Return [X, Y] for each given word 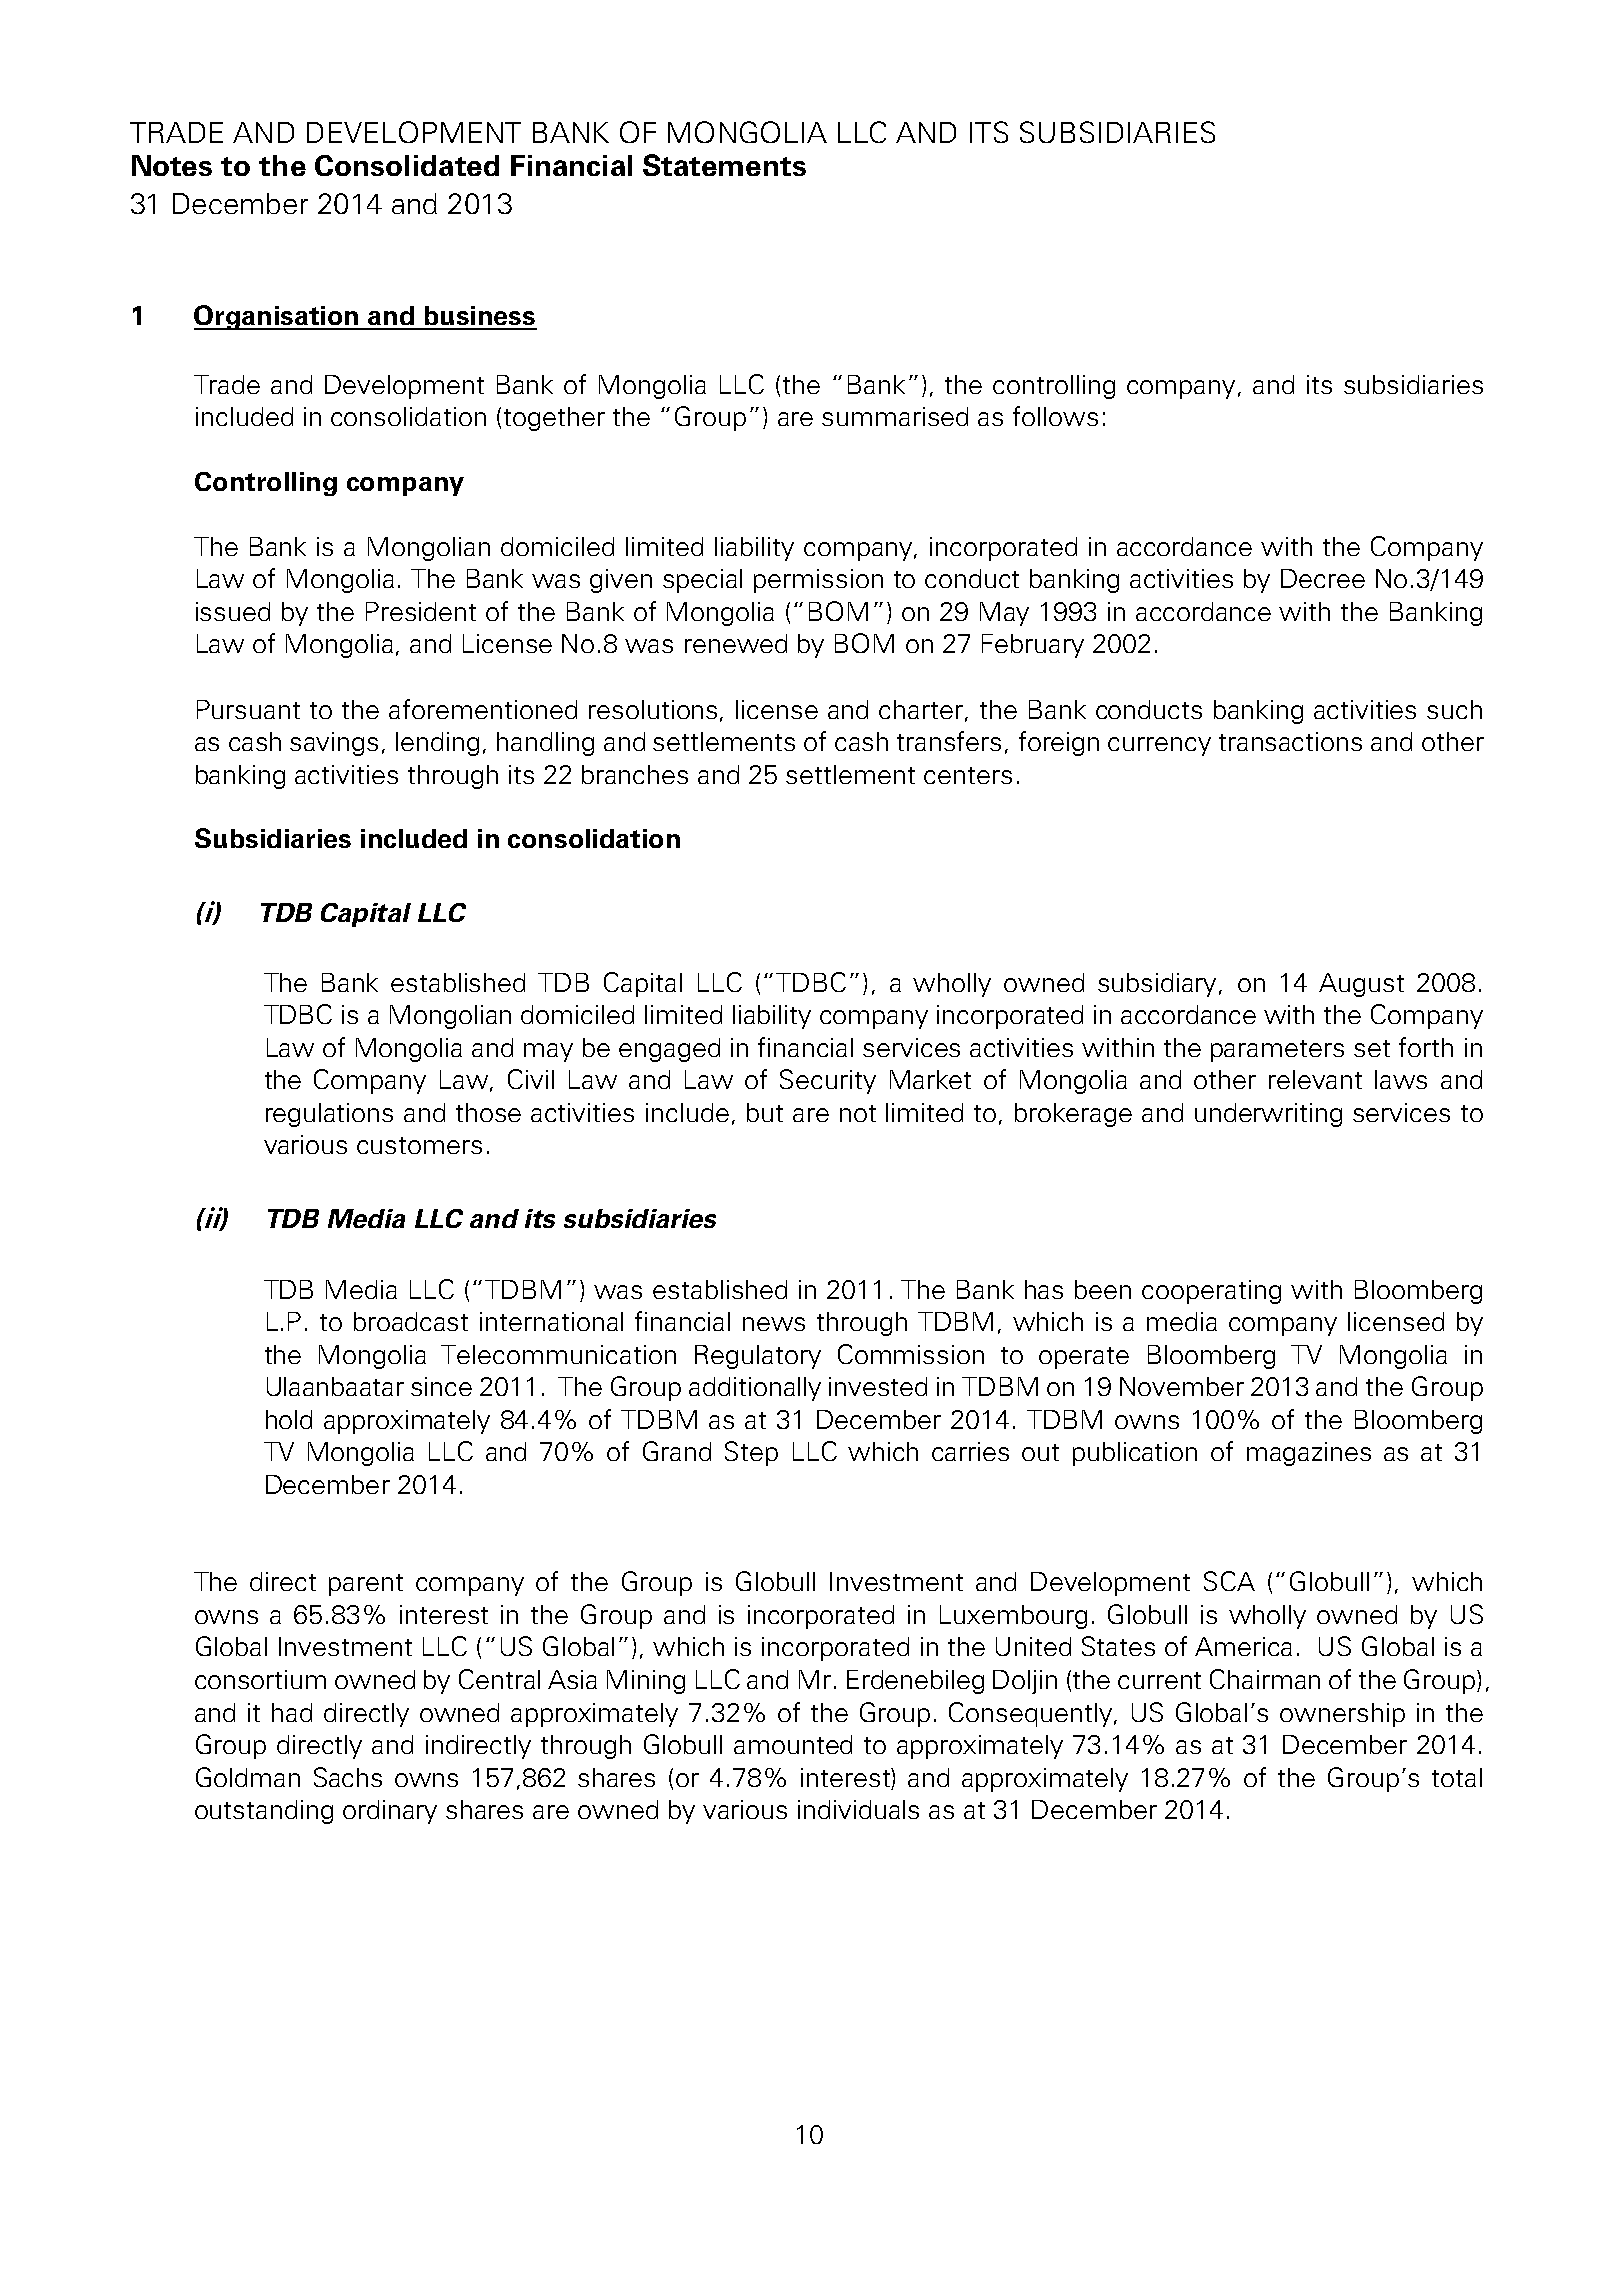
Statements [724, 165]
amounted [793, 1744]
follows [1055, 416]
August [1361, 985]
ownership [1342, 1715]
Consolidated [407, 165]
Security [828, 1081]
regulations [329, 1115]
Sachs [348, 1777]
